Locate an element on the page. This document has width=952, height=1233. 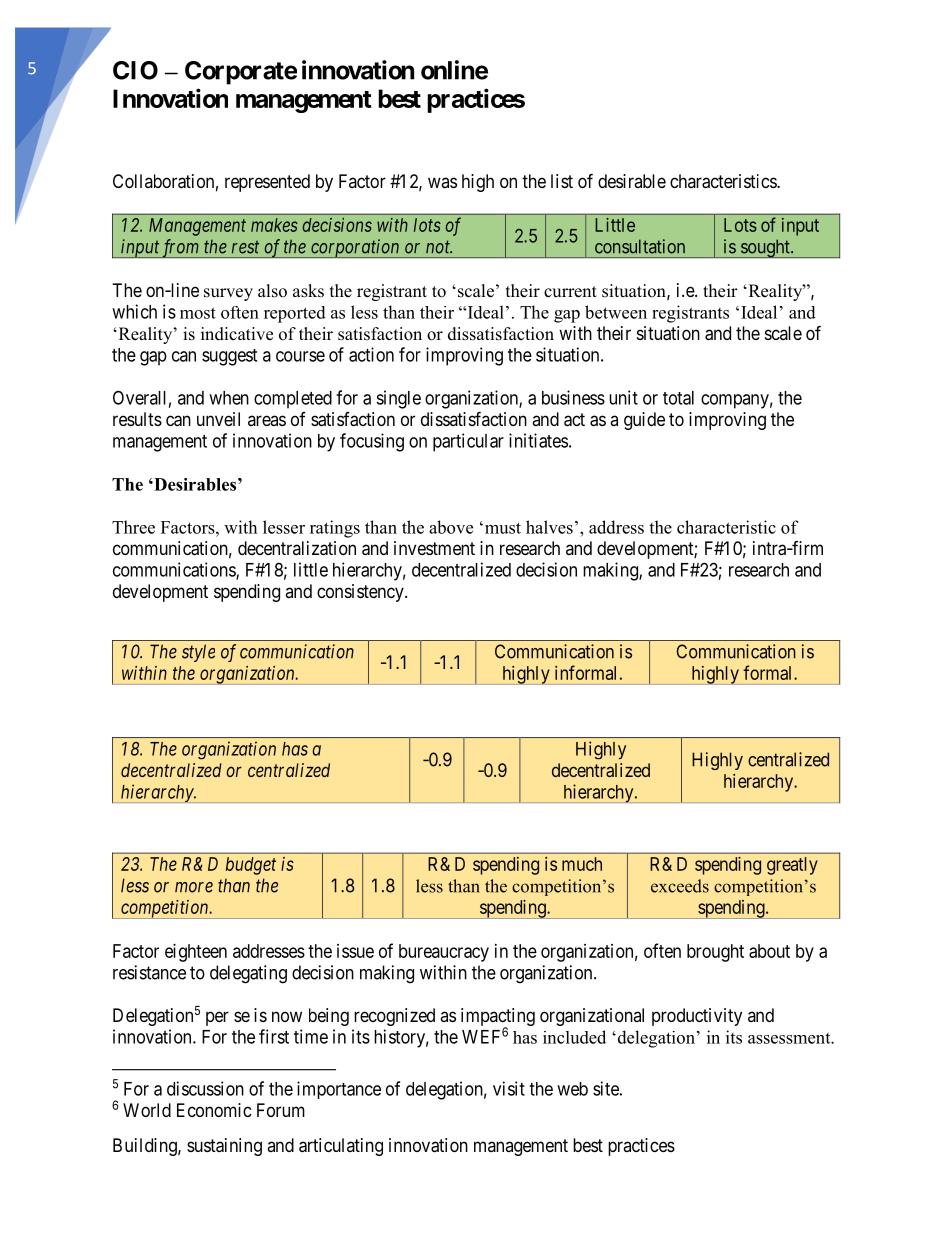
above is located at coordinates (451, 527).
